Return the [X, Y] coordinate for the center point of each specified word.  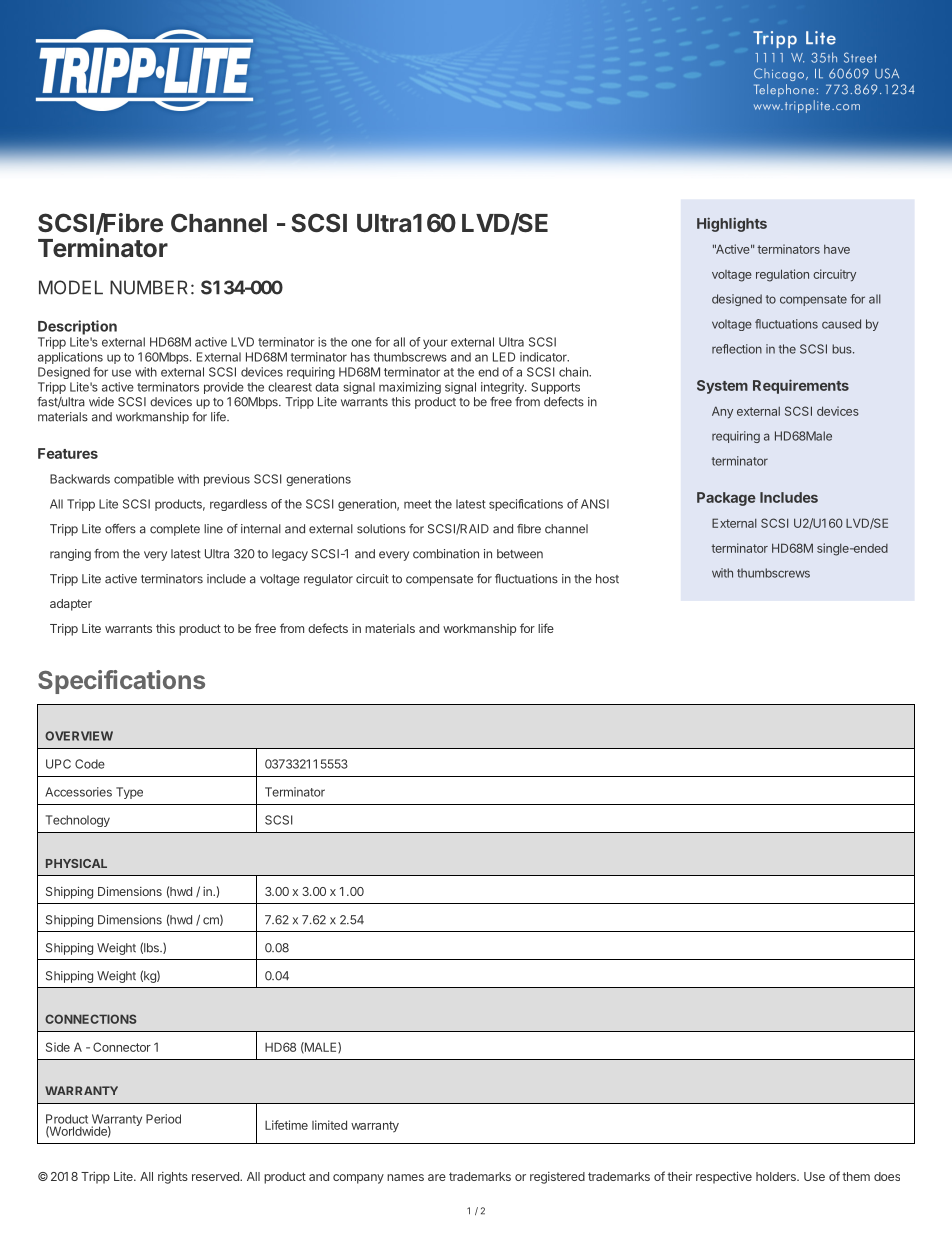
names [405, 1177]
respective [724, 1177]
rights [173, 1178]
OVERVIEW [79, 736]
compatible [144, 480]
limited [329, 1125]
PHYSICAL [76, 863]
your [435, 344]
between [520, 554]
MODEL [71, 287]
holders [777, 1176]
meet [418, 504]
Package [726, 499]
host [607, 579]
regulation [782, 275]
